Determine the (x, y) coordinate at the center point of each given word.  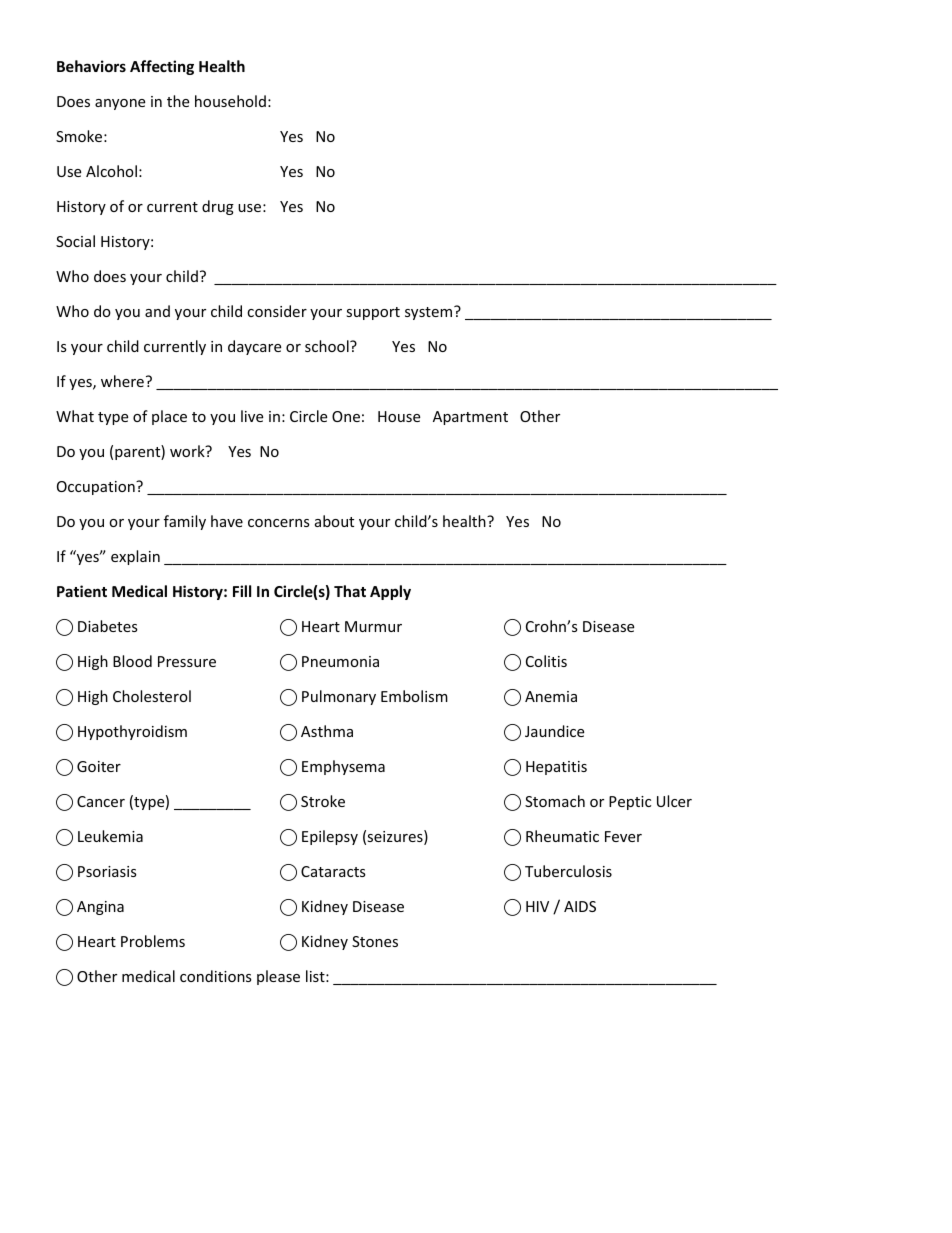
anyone (120, 104)
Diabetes (108, 626)
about (334, 521)
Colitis (546, 661)
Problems (153, 941)
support (373, 313)
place (169, 417)
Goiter (99, 766)
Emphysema (343, 767)
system (430, 313)
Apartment (470, 418)
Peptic (630, 803)
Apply (390, 592)
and (157, 311)
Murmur (373, 626)
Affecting (162, 67)
